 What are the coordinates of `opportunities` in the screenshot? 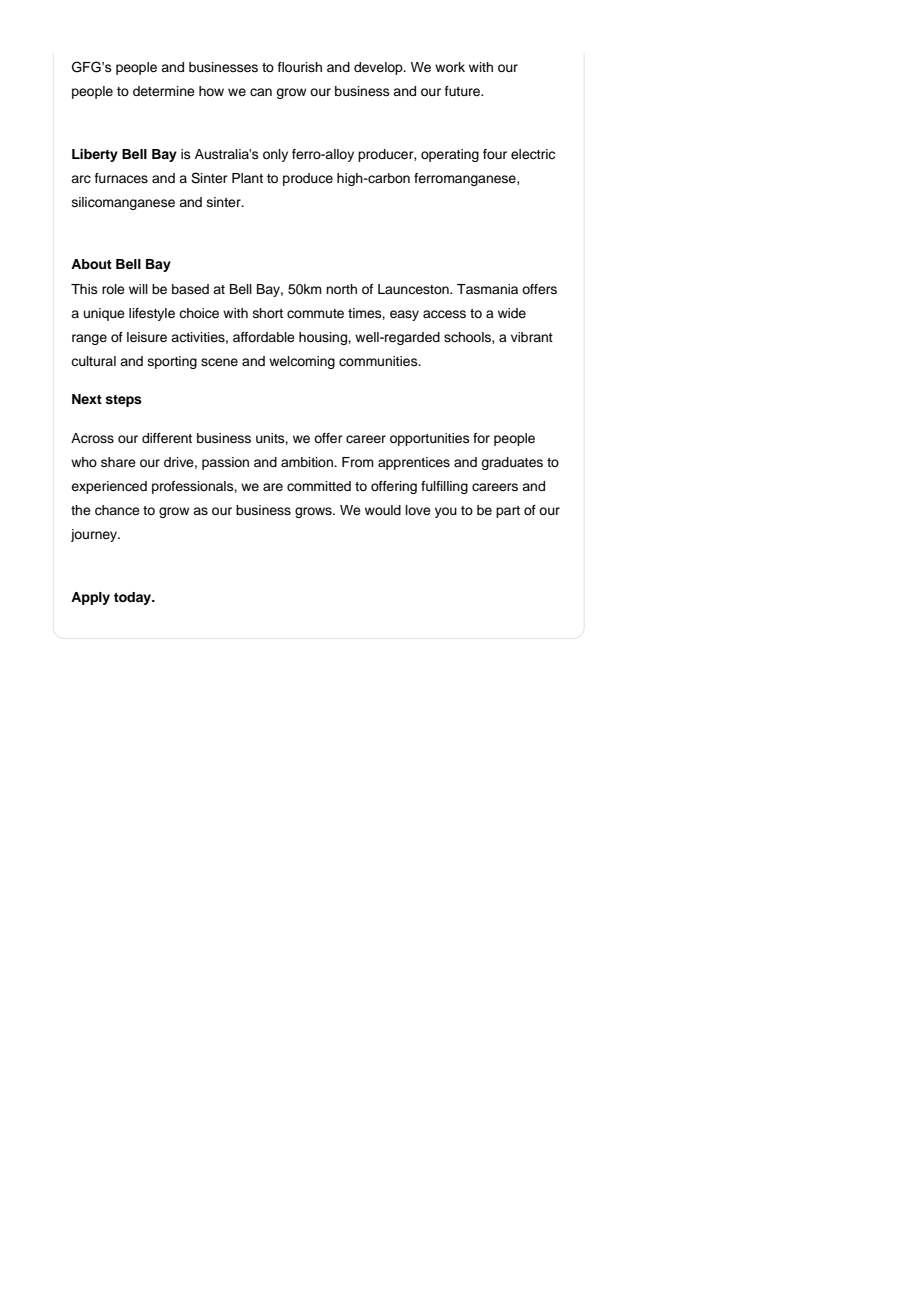 It's located at (430, 439).
